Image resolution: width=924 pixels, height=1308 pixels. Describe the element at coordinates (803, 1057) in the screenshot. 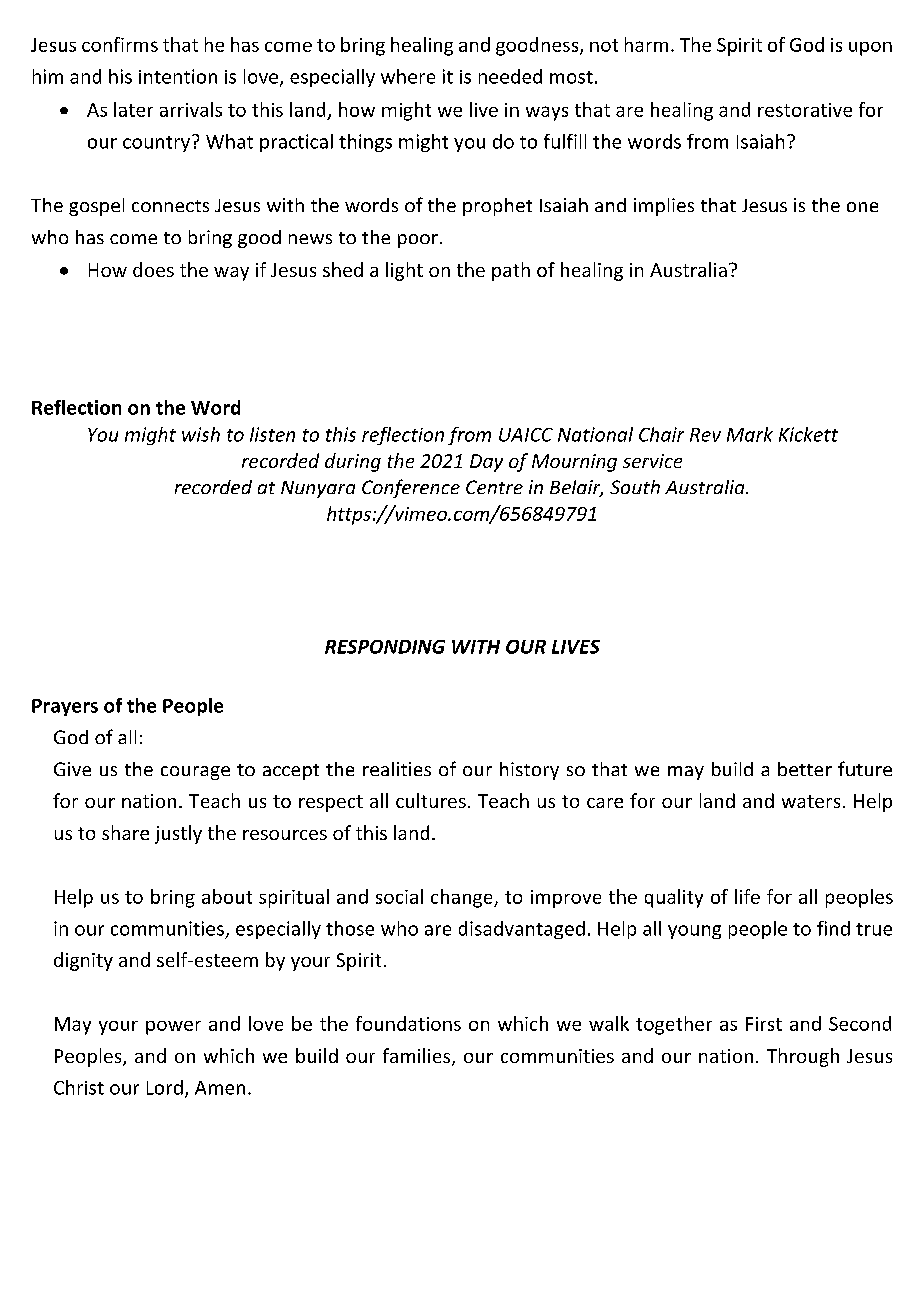

I see `Through` at that location.
